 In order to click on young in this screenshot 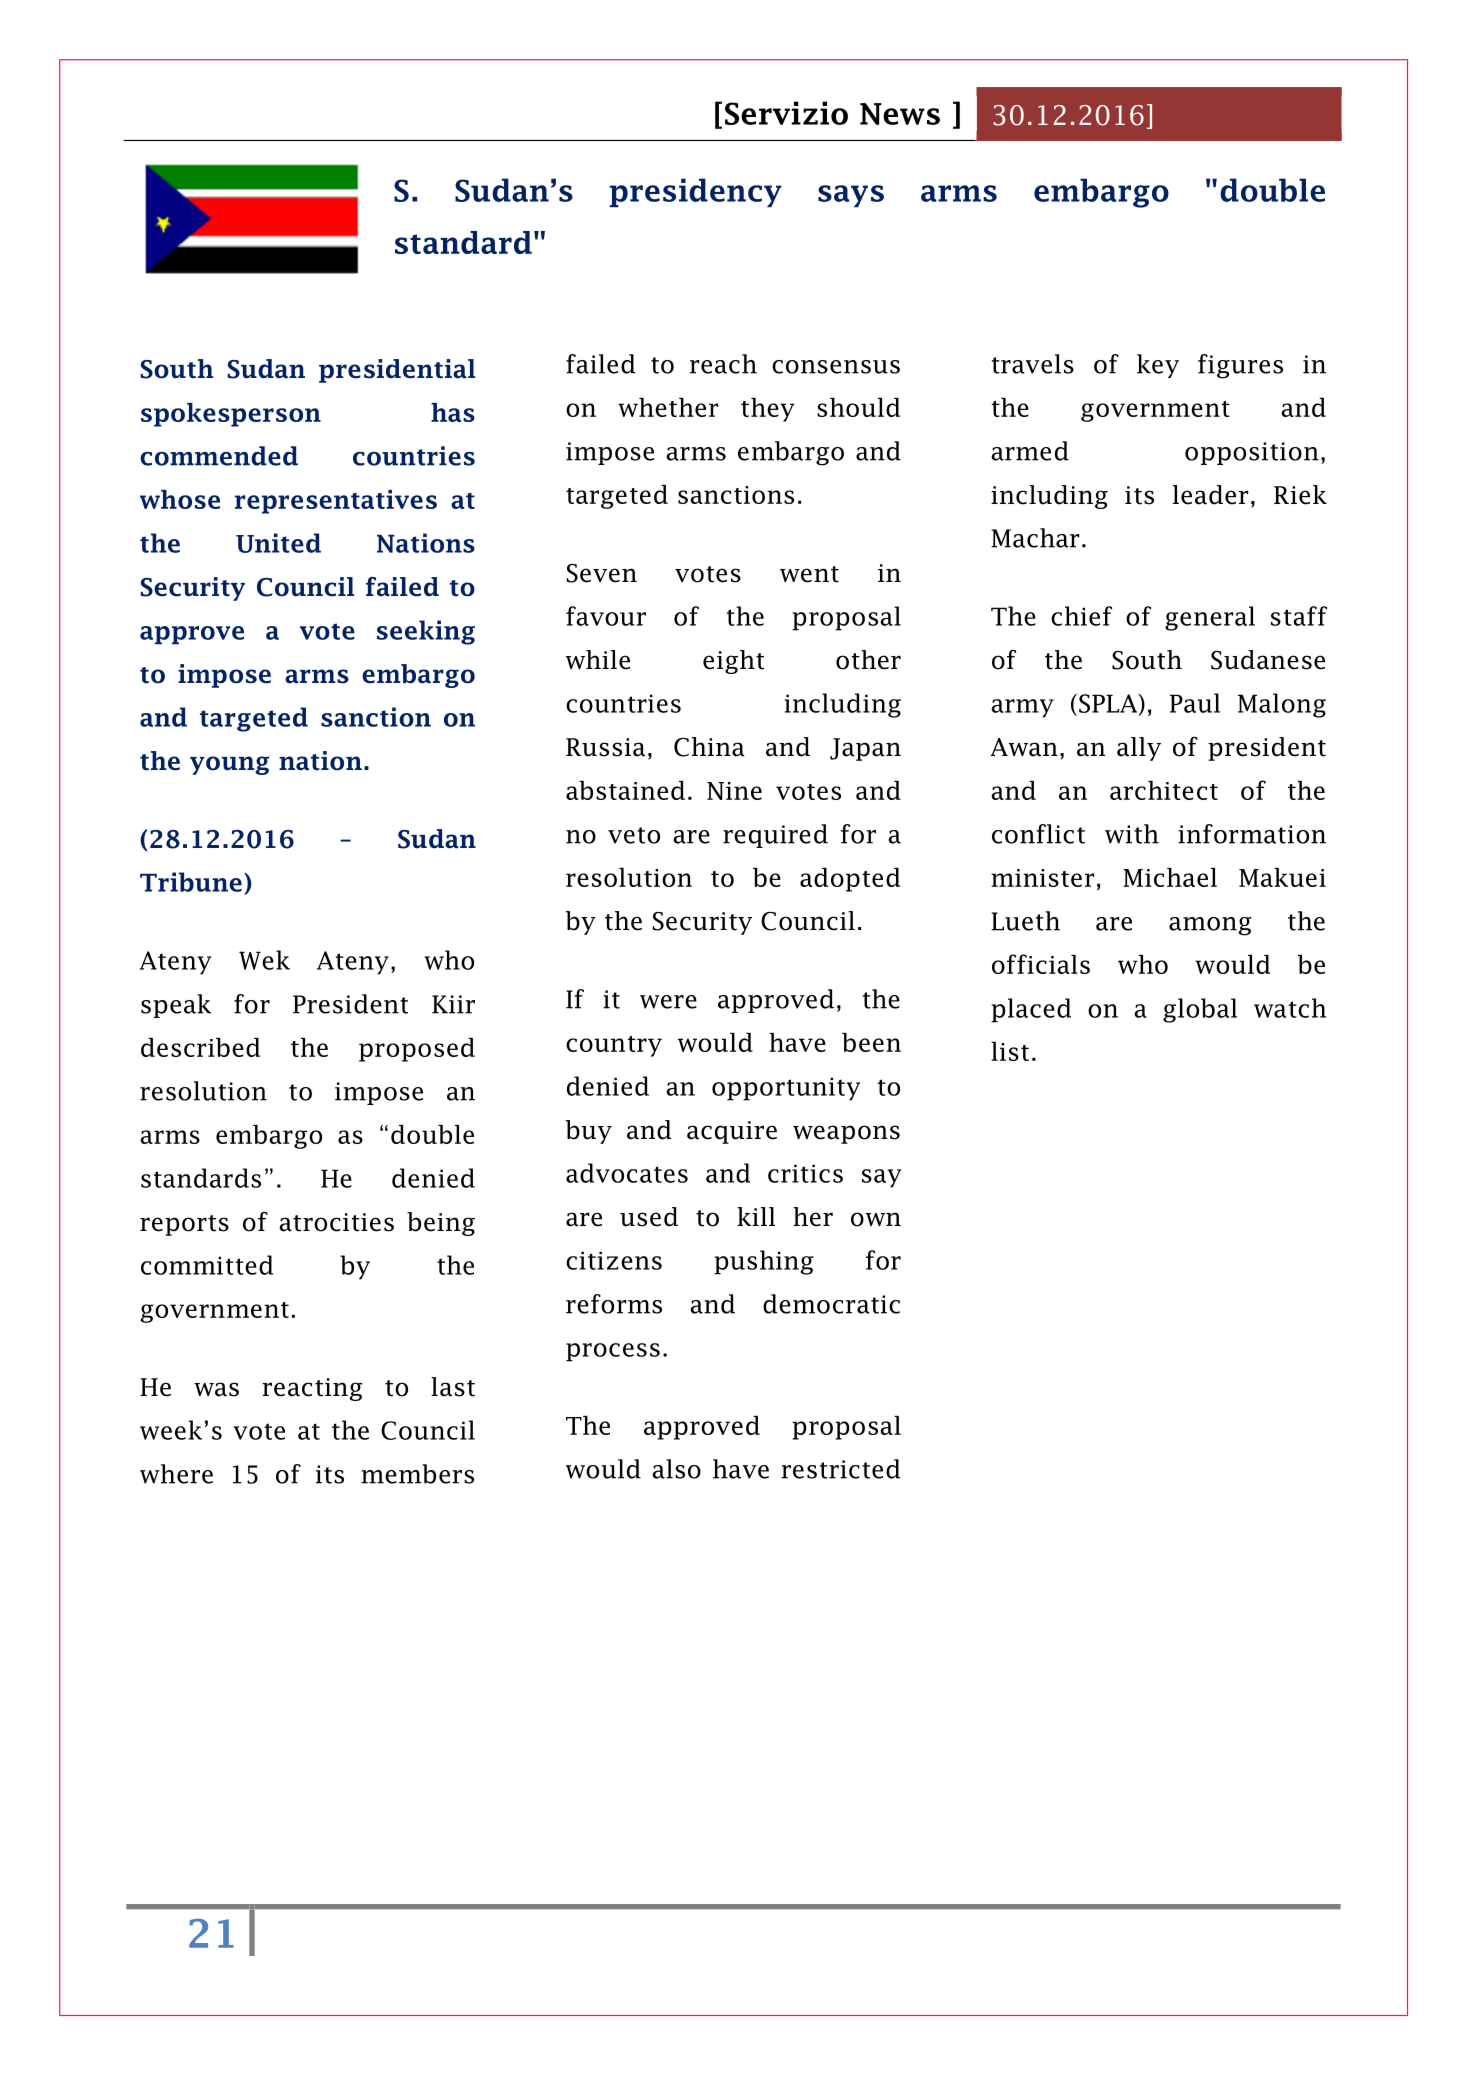, I will do `click(229, 765)`.
